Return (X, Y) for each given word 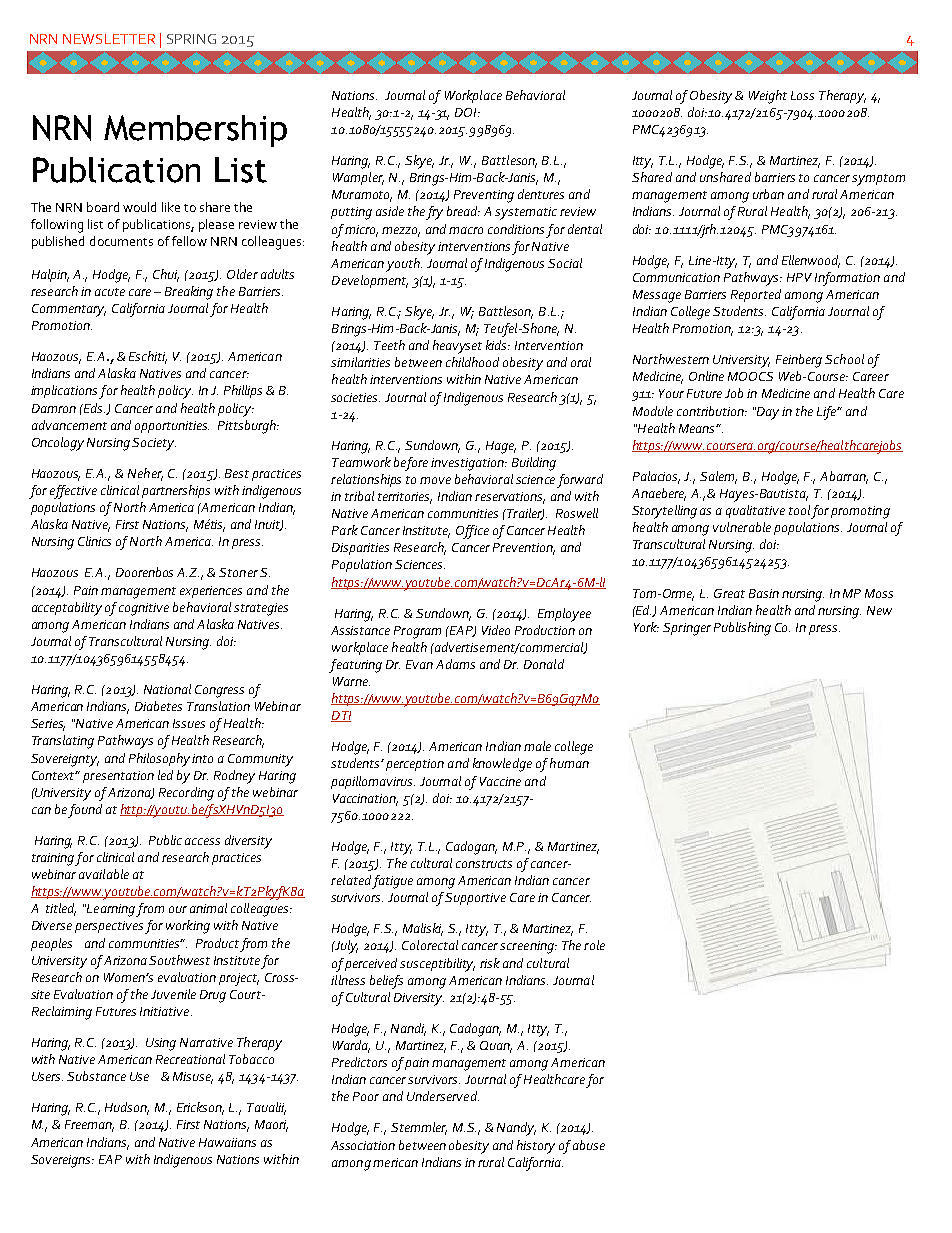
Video (496, 630)
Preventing (484, 196)
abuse (589, 1145)
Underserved (443, 1096)
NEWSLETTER (109, 39)
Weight (768, 97)
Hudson (127, 1108)
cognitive (144, 609)
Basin (764, 593)
